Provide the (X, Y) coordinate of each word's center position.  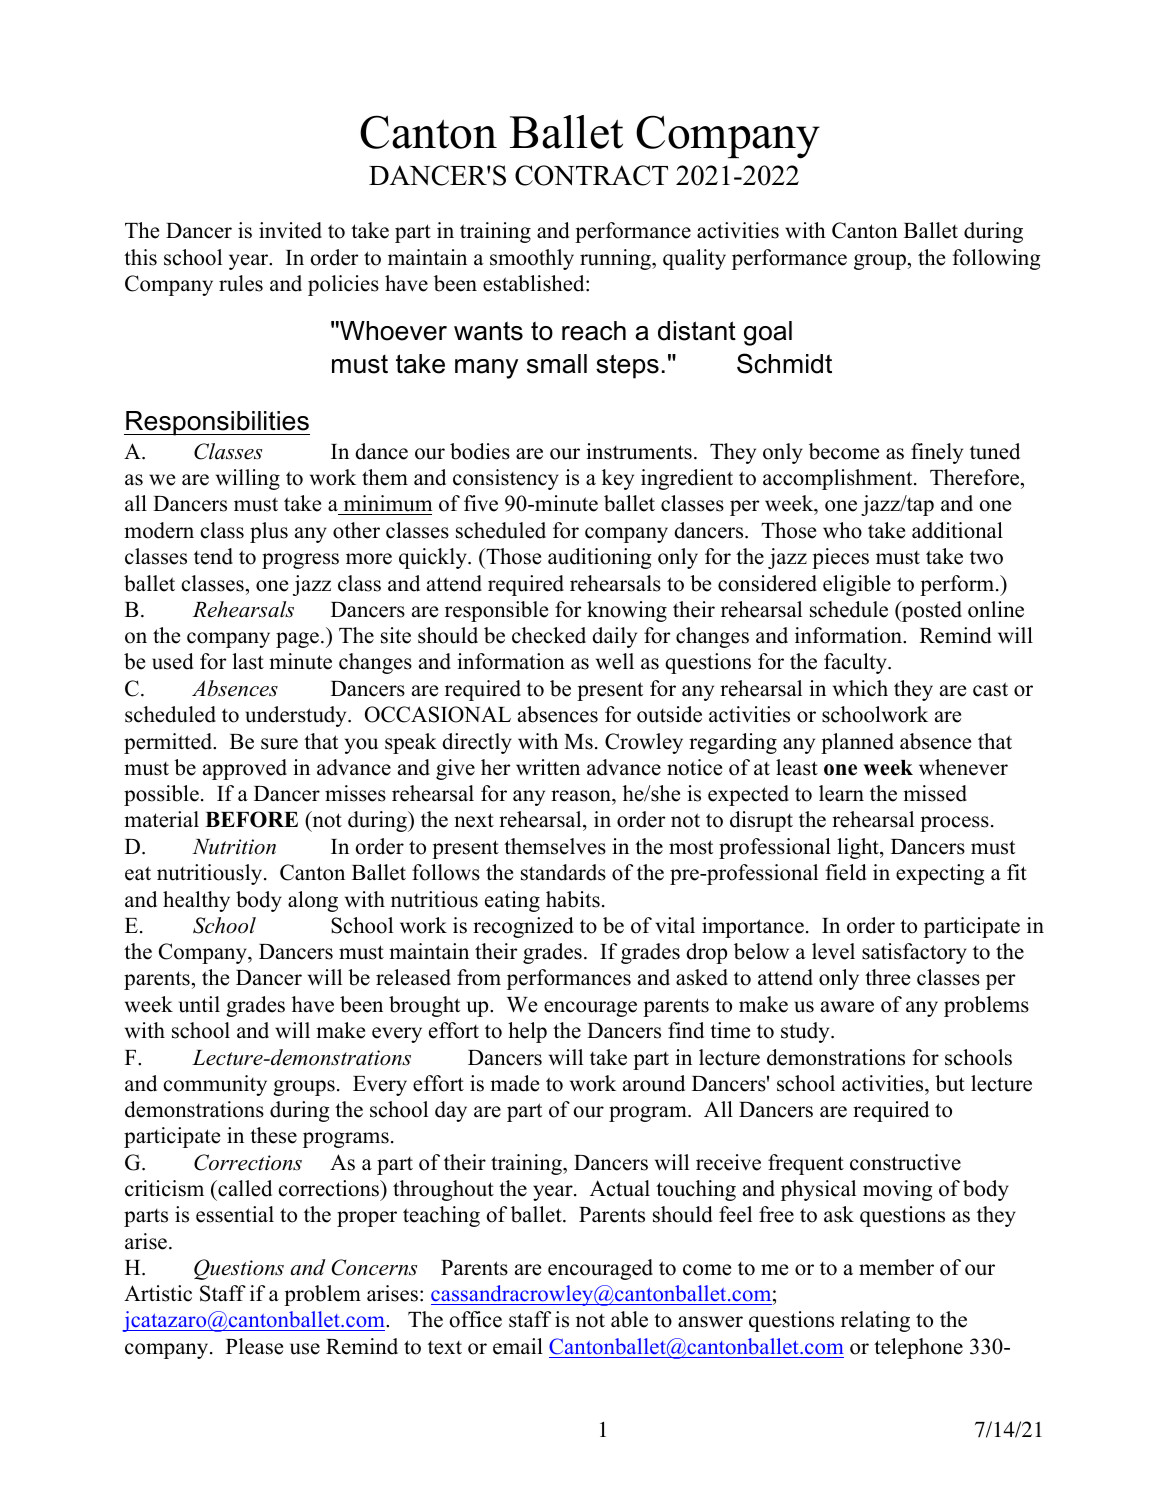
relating (875, 1321)
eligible (857, 585)
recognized (523, 927)
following (996, 259)
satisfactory (914, 953)
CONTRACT (591, 175)
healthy (196, 901)
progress (300, 561)
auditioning (599, 558)
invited (290, 230)
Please (254, 1346)
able (629, 1319)
